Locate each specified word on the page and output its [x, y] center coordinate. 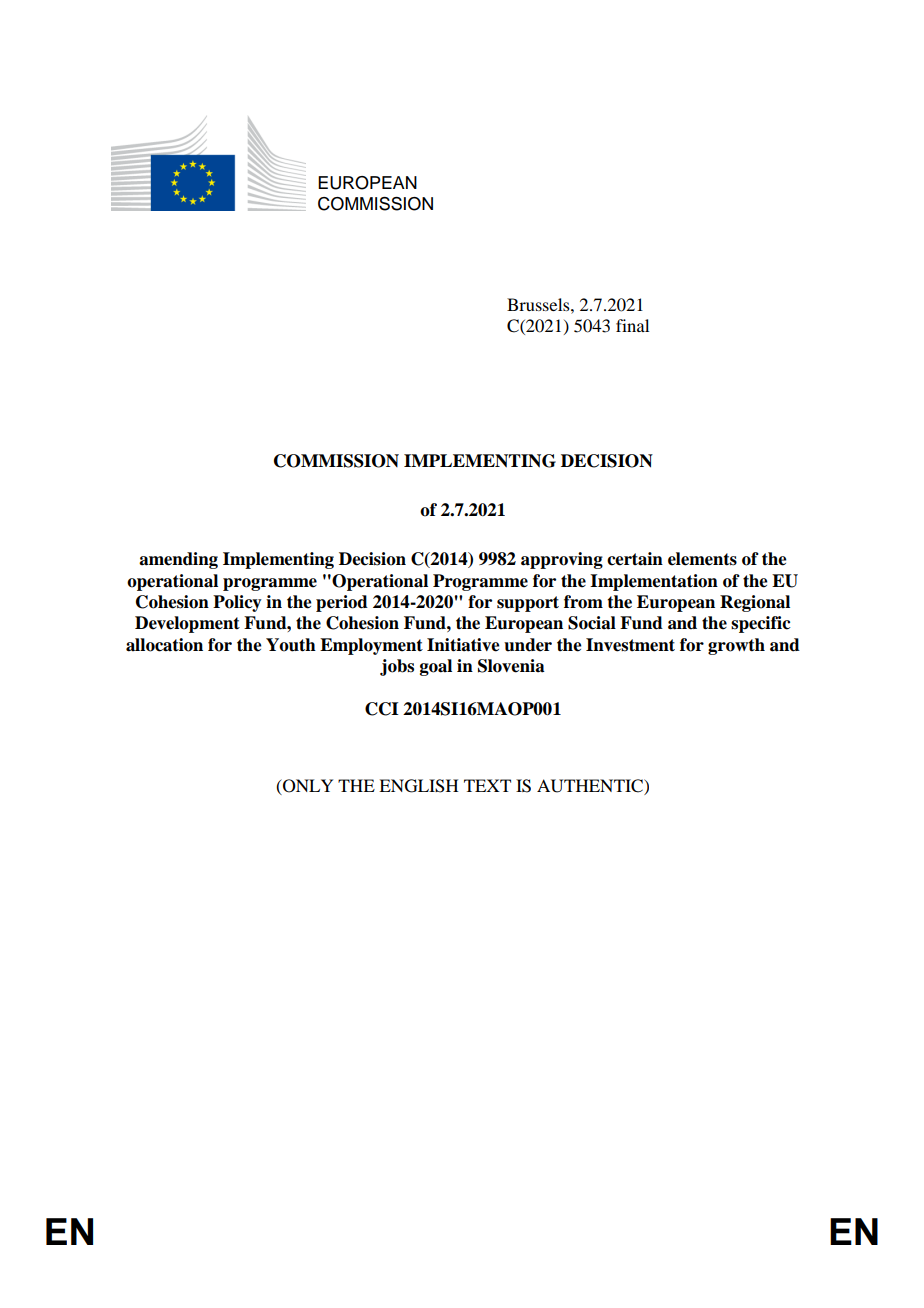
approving [562, 560]
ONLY [307, 787]
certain [635, 559]
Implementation [654, 582]
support [528, 604]
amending [178, 560]
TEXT [487, 785]
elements [702, 559]
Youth [291, 645]
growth [736, 646]
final [632, 325]
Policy [237, 603]
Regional [755, 603]
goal [436, 667]
